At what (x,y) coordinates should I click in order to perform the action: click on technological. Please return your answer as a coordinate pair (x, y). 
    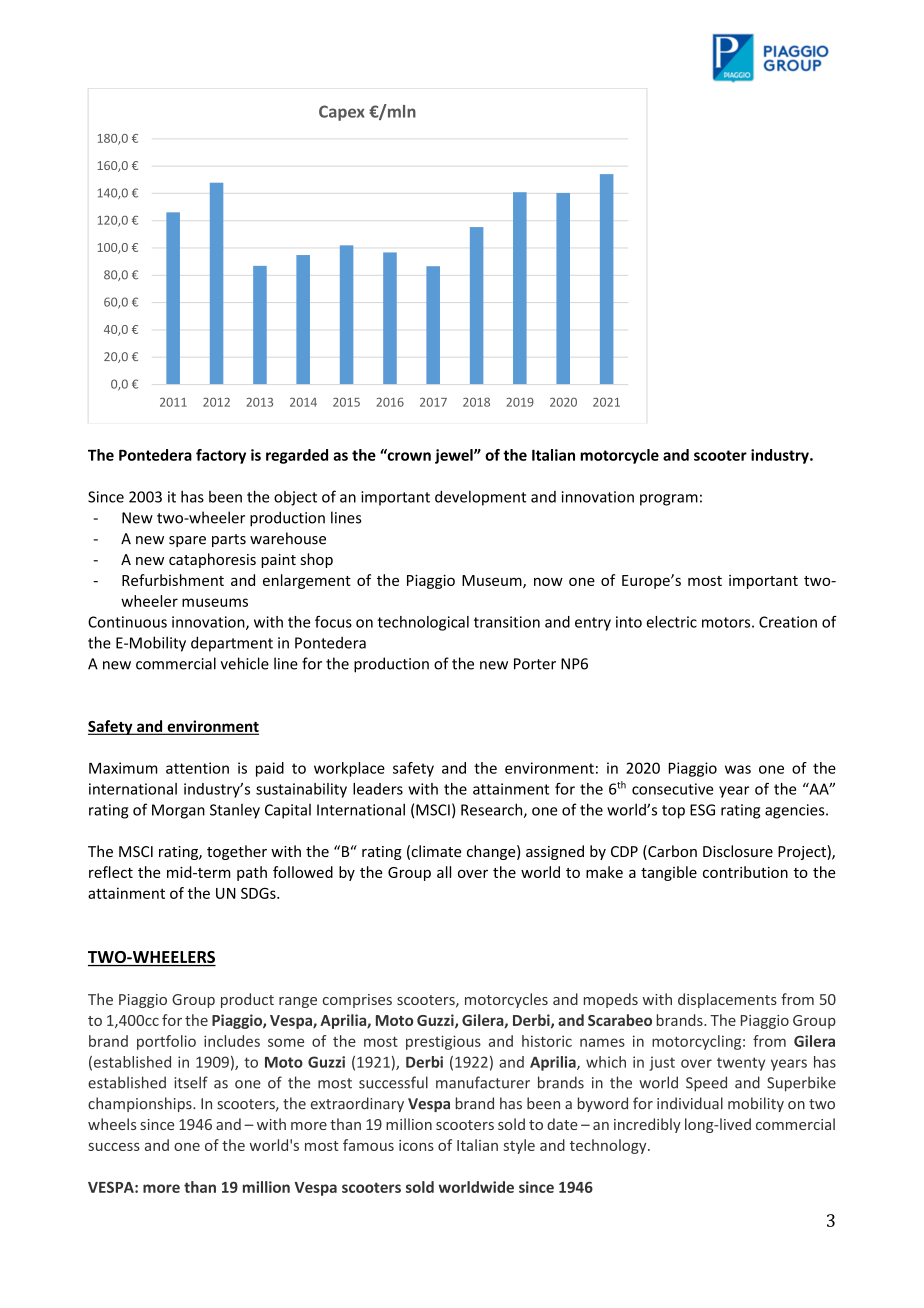
    Looking at the image, I should click on (423, 623).
